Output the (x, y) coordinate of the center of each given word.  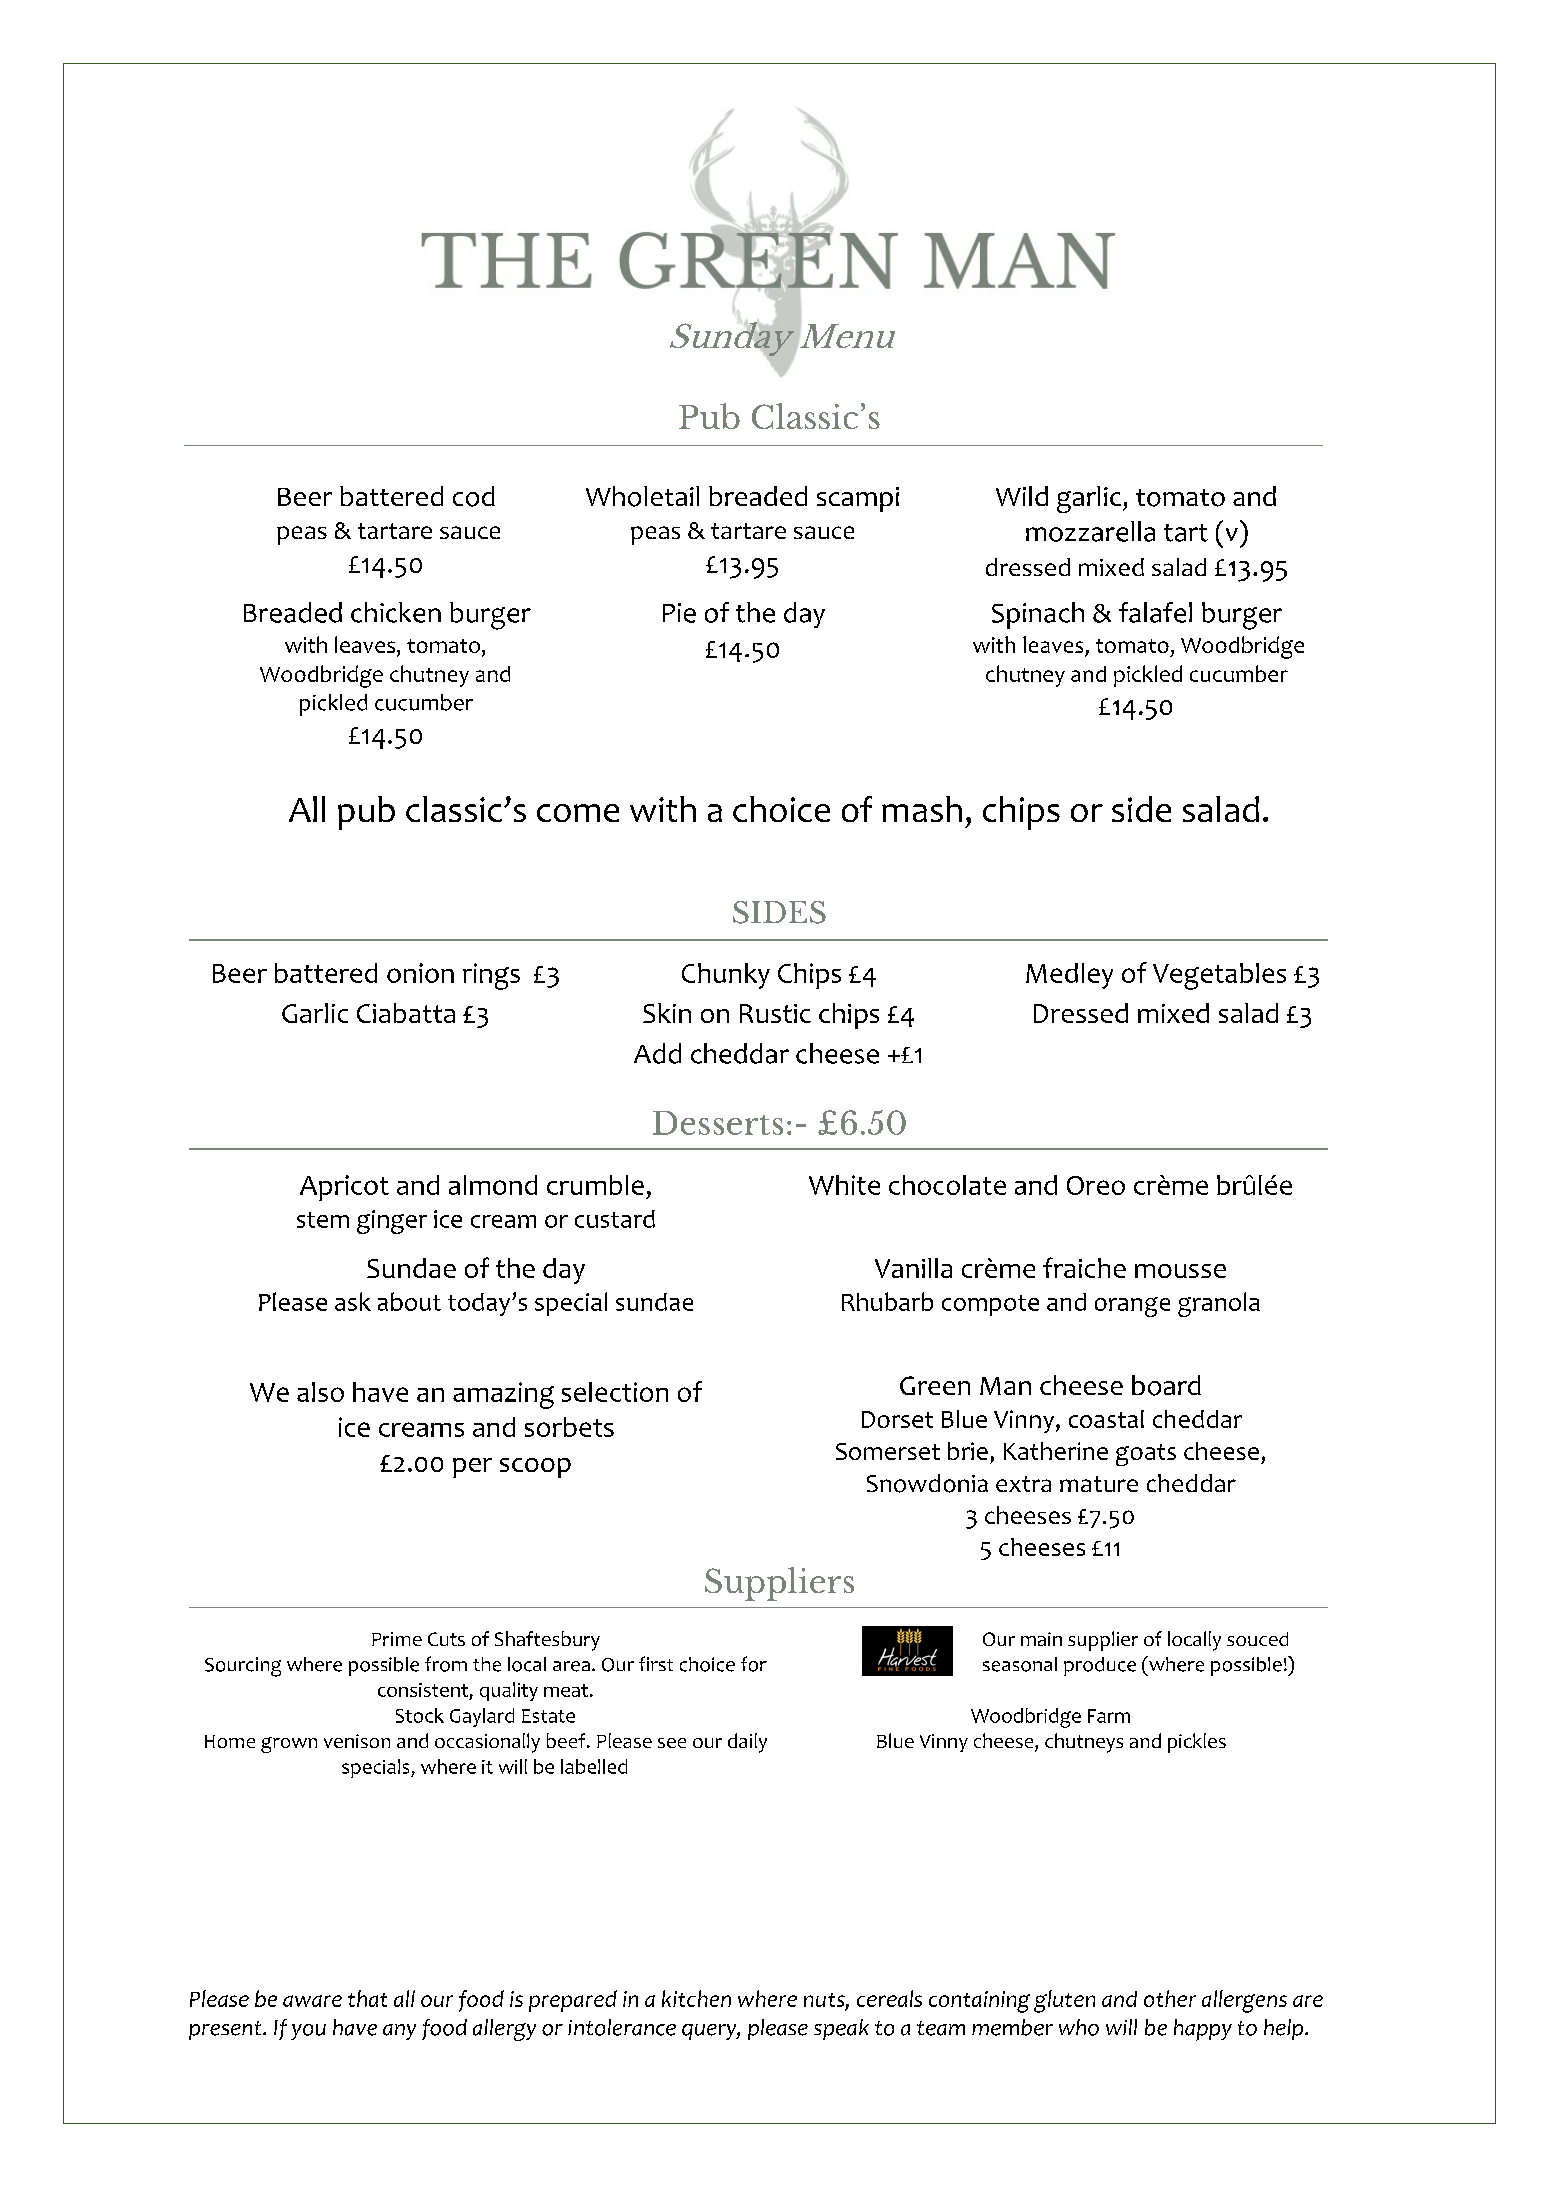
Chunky (726, 976)
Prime (397, 1639)
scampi (858, 499)
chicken (396, 612)
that (367, 1998)
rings (491, 976)
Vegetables (1219, 976)
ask (353, 1301)
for (754, 1664)
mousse (1180, 1271)
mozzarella (1090, 531)
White (844, 1185)
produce (1100, 1666)
